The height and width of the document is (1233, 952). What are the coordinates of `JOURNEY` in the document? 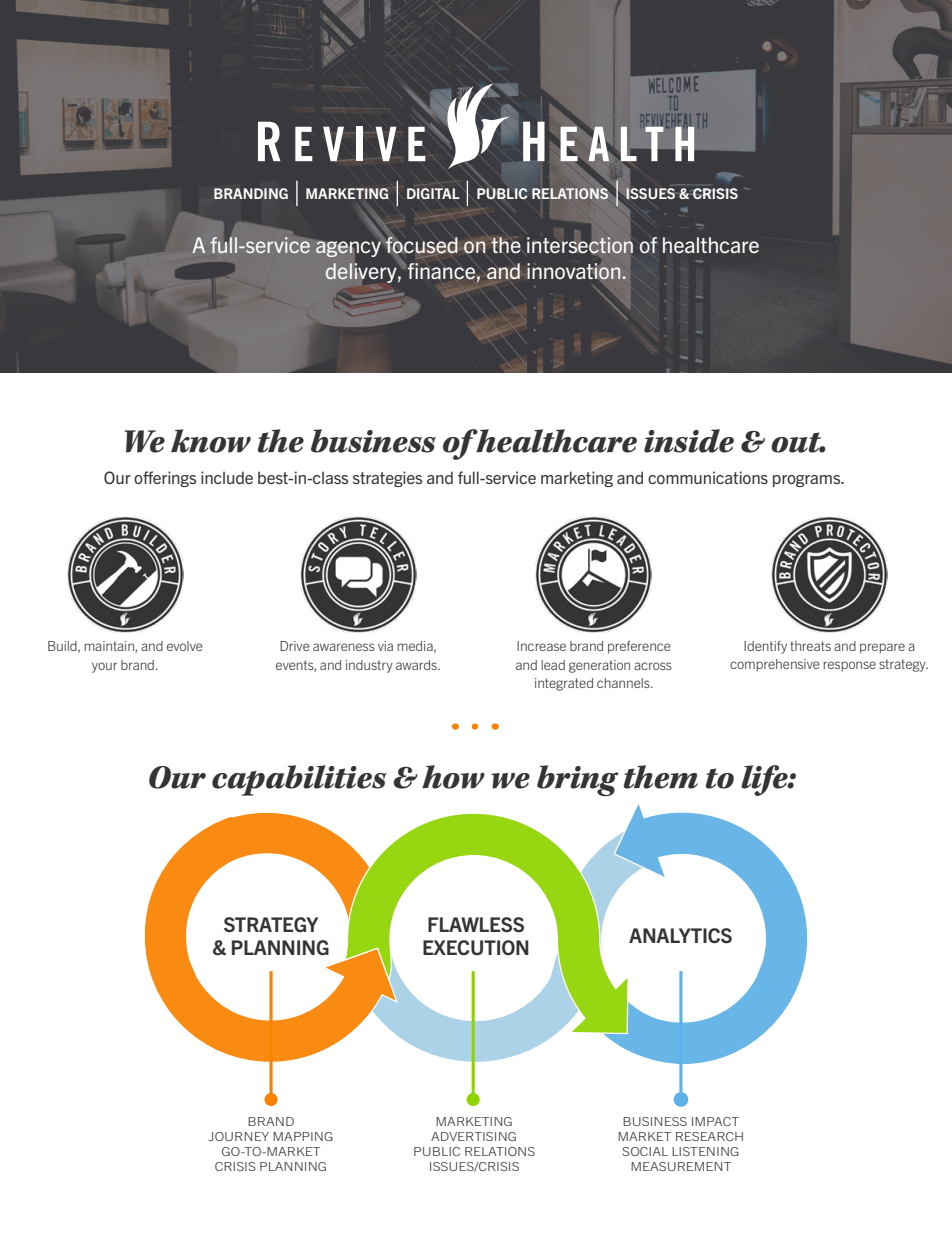 It's located at (239, 1136).
